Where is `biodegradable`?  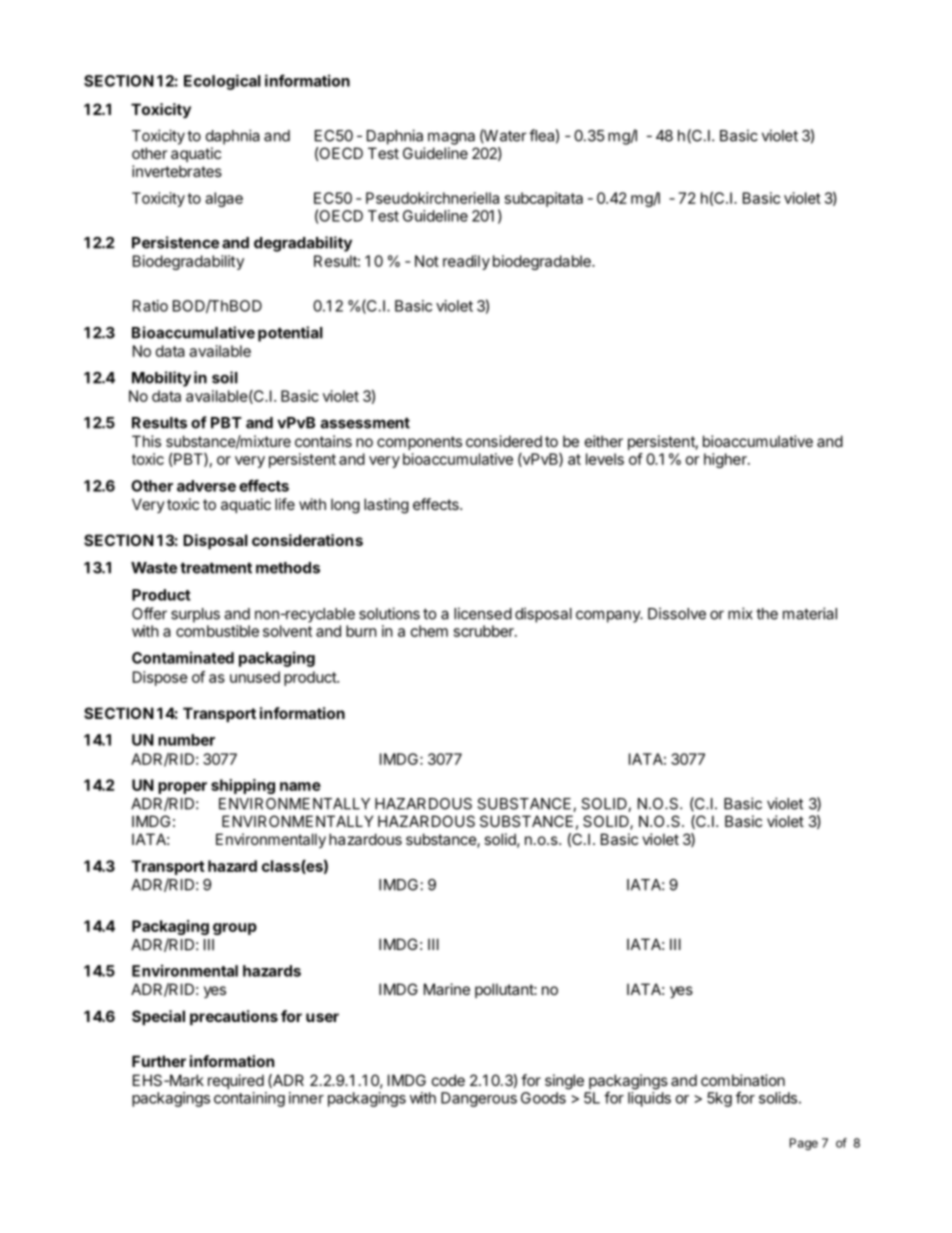
biodegradable is located at coordinates (543, 262).
